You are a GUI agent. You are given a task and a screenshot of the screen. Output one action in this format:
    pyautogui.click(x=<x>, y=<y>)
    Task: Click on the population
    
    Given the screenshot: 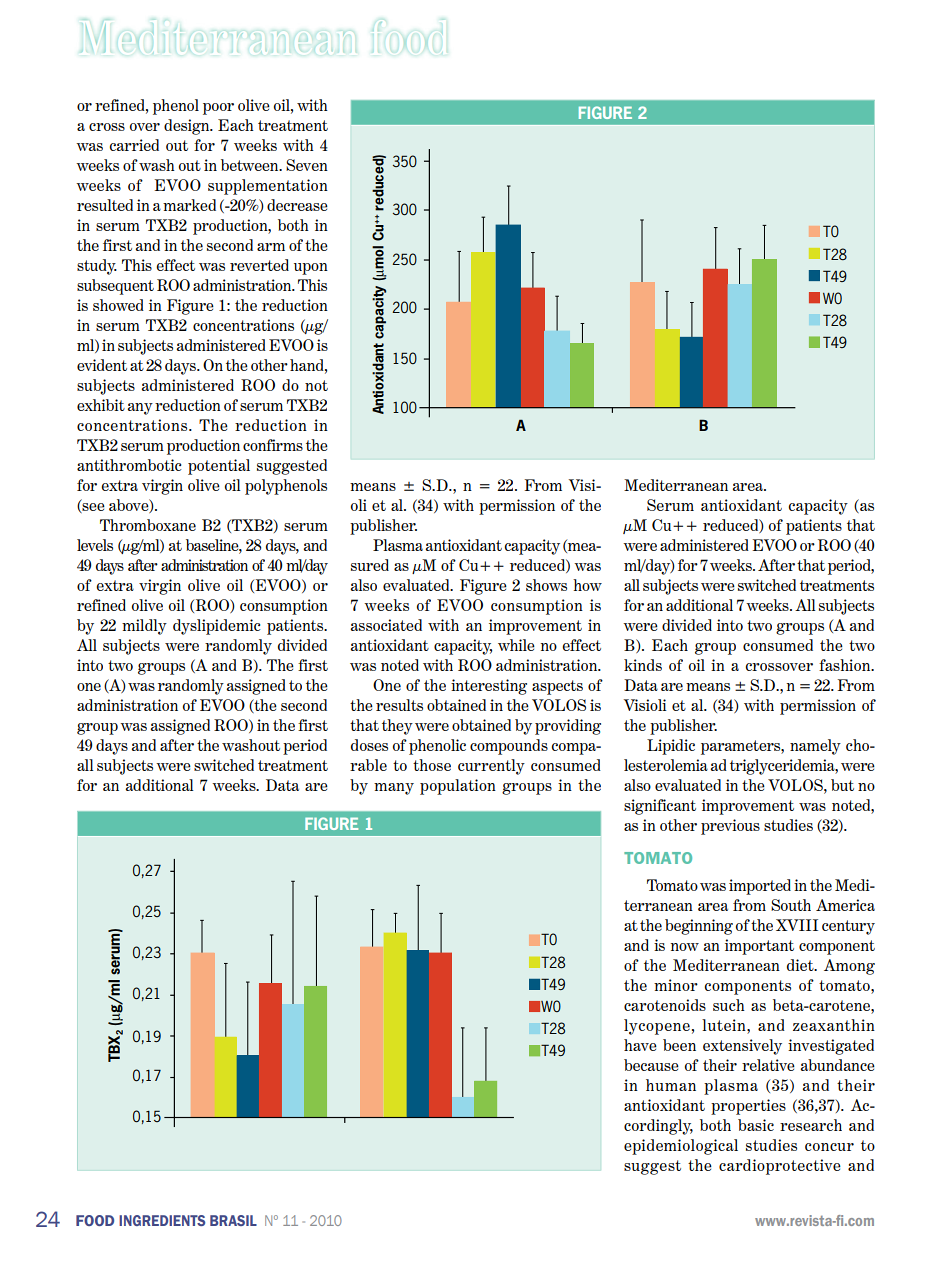 What is the action you would take?
    pyautogui.click(x=458, y=787)
